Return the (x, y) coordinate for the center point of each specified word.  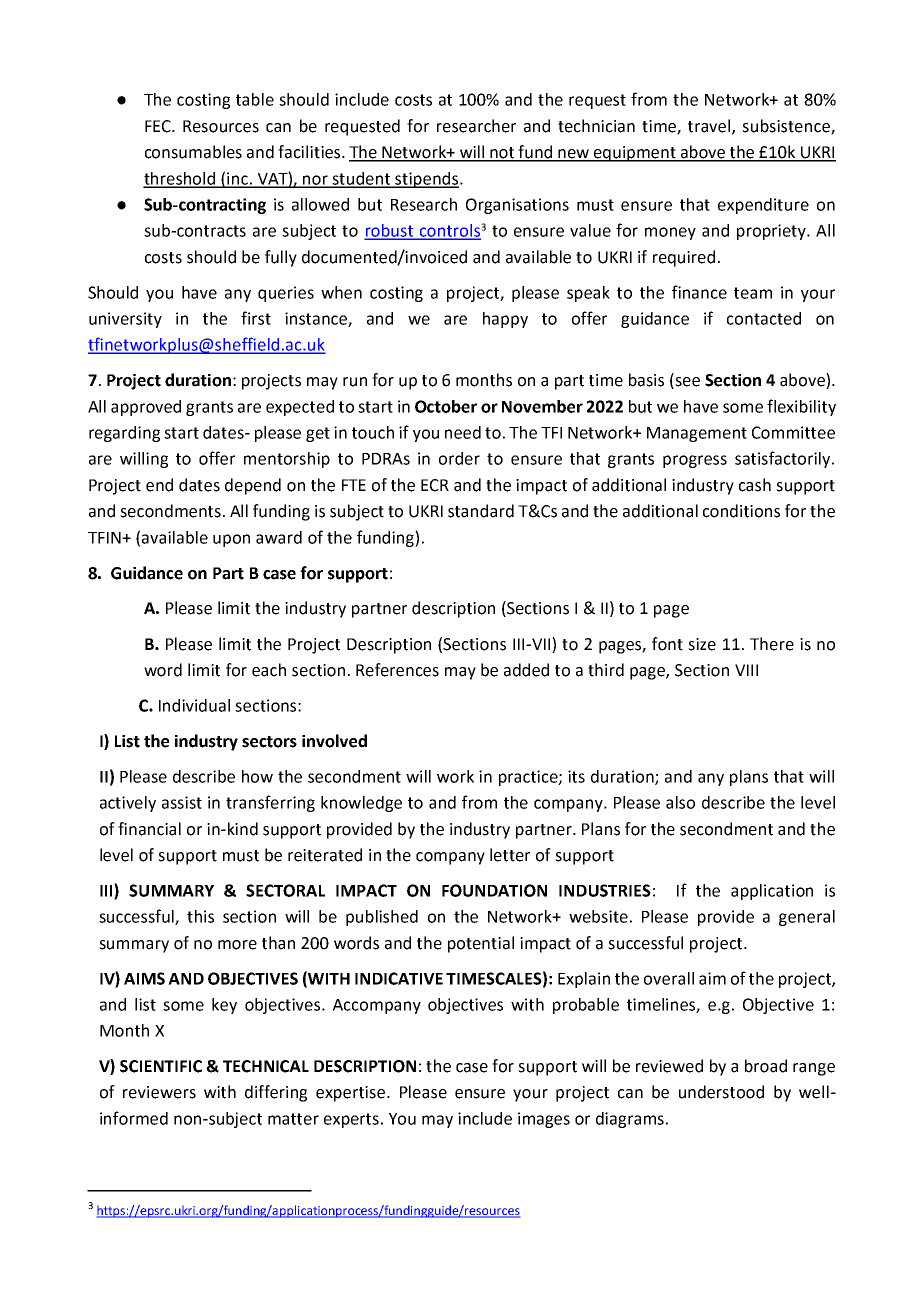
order (459, 458)
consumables (193, 152)
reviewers (159, 1092)
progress (695, 461)
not (502, 154)
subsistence (787, 127)
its (576, 776)
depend (253, 486)
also (680, 802)
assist (182, 802)
